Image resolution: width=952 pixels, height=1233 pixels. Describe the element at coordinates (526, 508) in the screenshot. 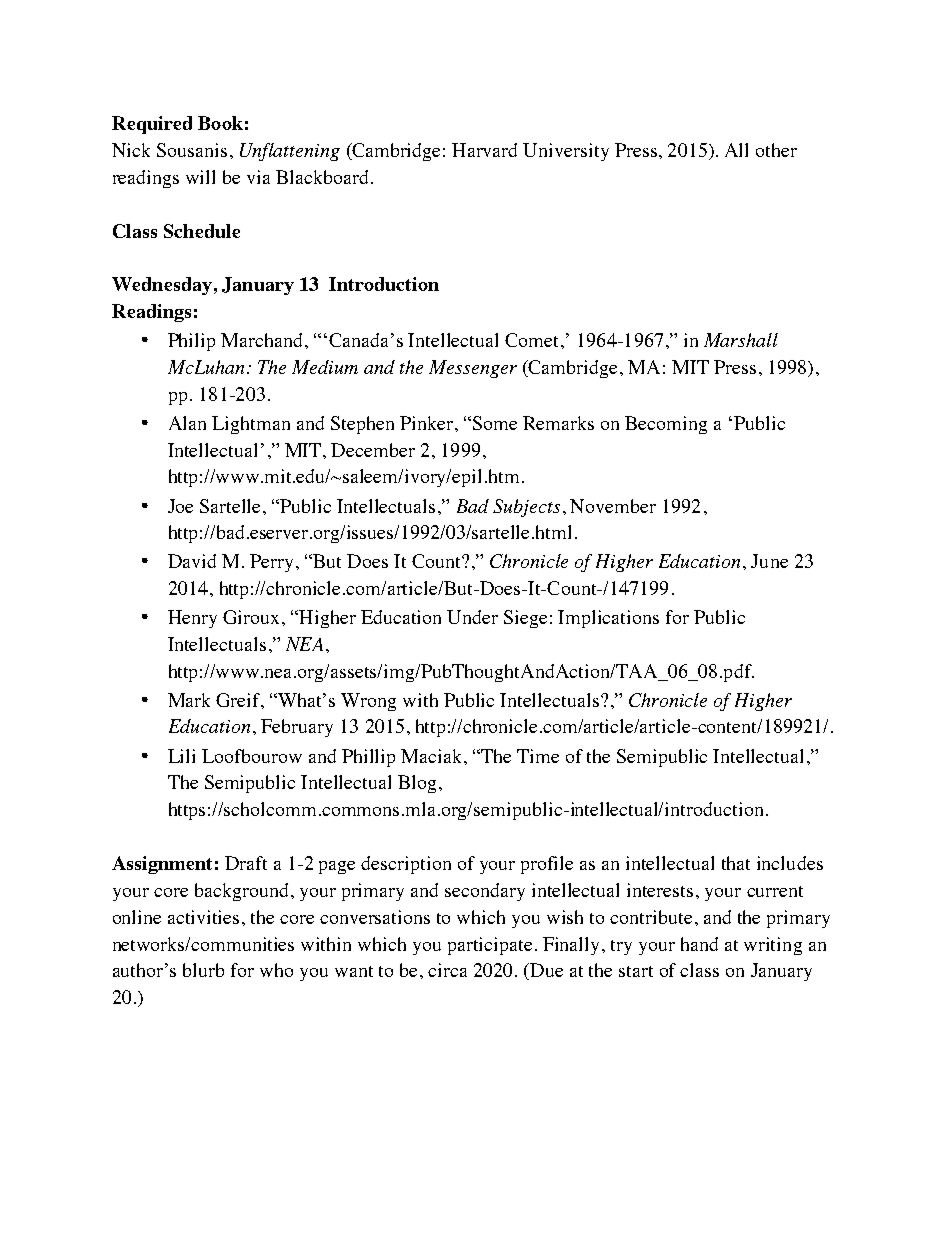

I see `Subjects` at that location.
